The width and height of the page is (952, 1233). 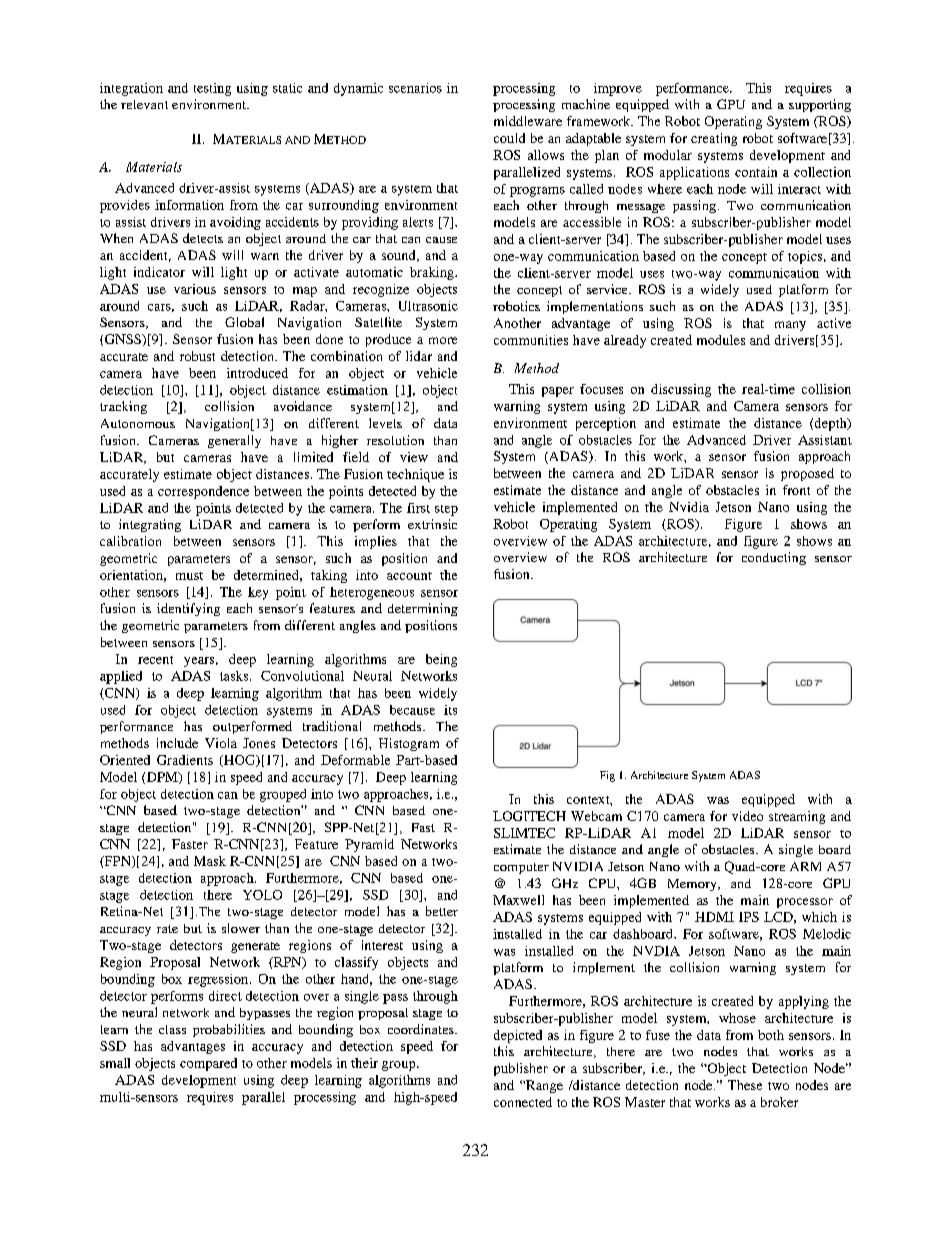 What do you see at coordinates (450, 710) in the page?
I see `its` at bounding box center [450, 710].
